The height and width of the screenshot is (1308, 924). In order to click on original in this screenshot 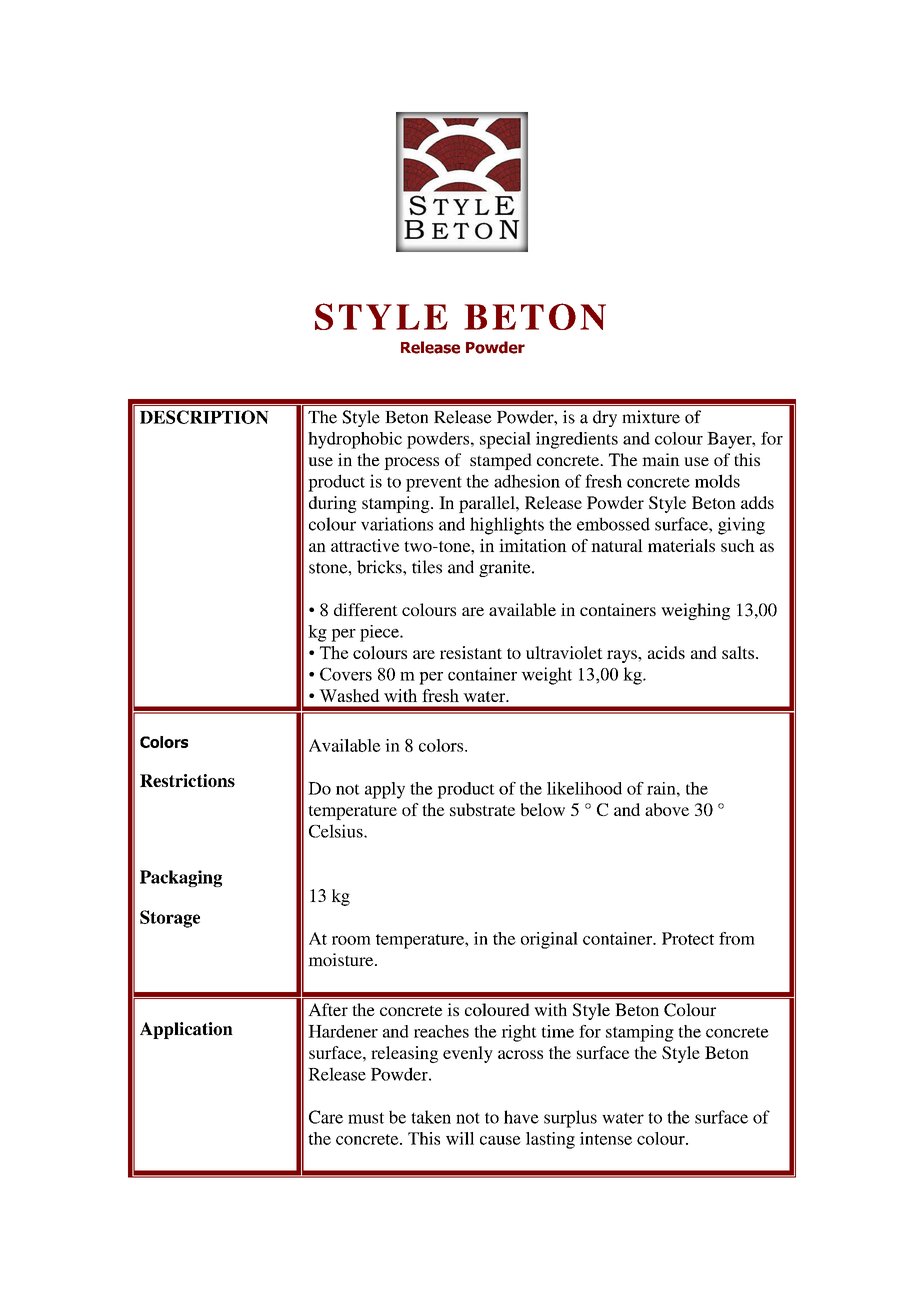, I will do `click(549, 940)`.
